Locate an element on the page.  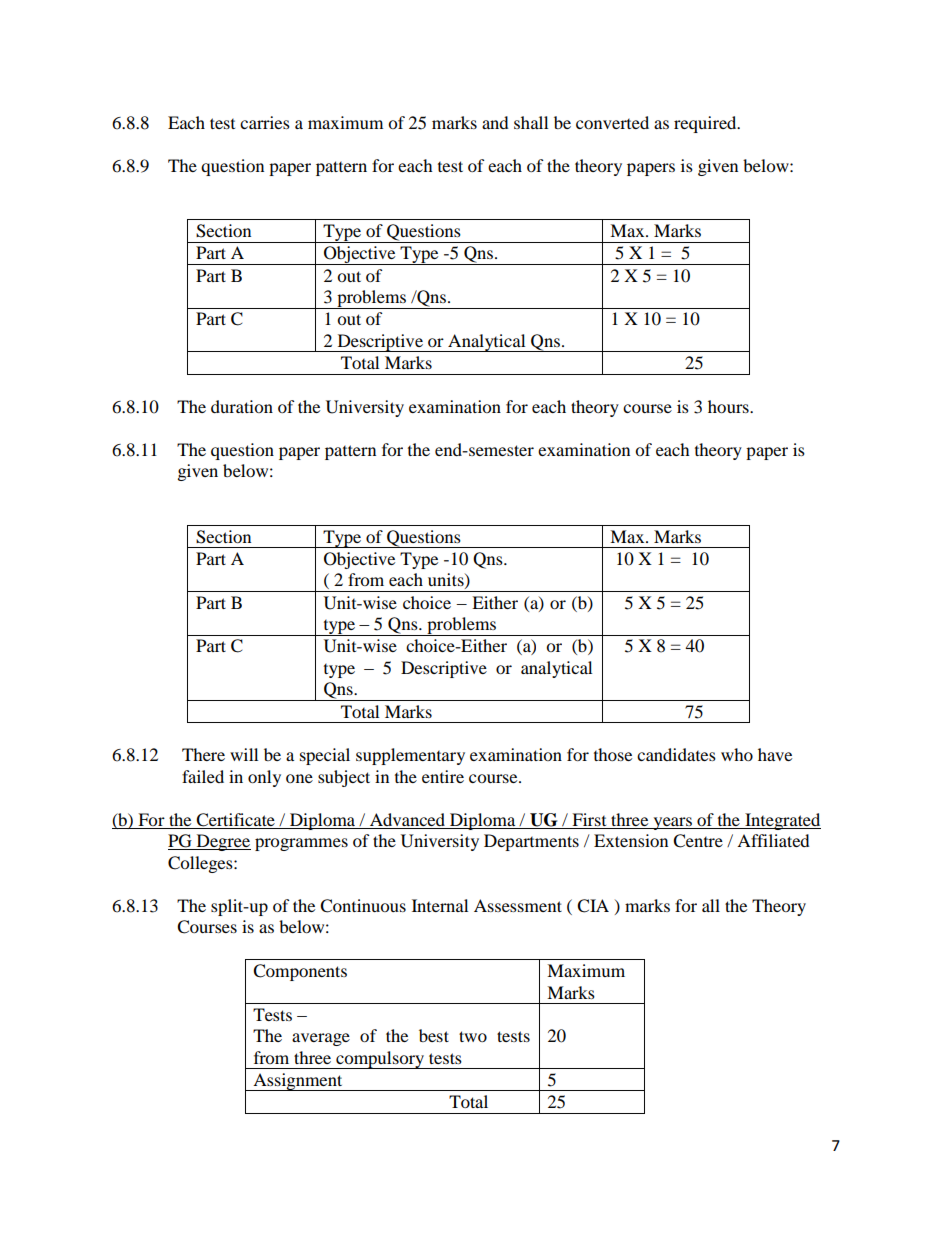
supplementary is located at coordinates (410, 756).
